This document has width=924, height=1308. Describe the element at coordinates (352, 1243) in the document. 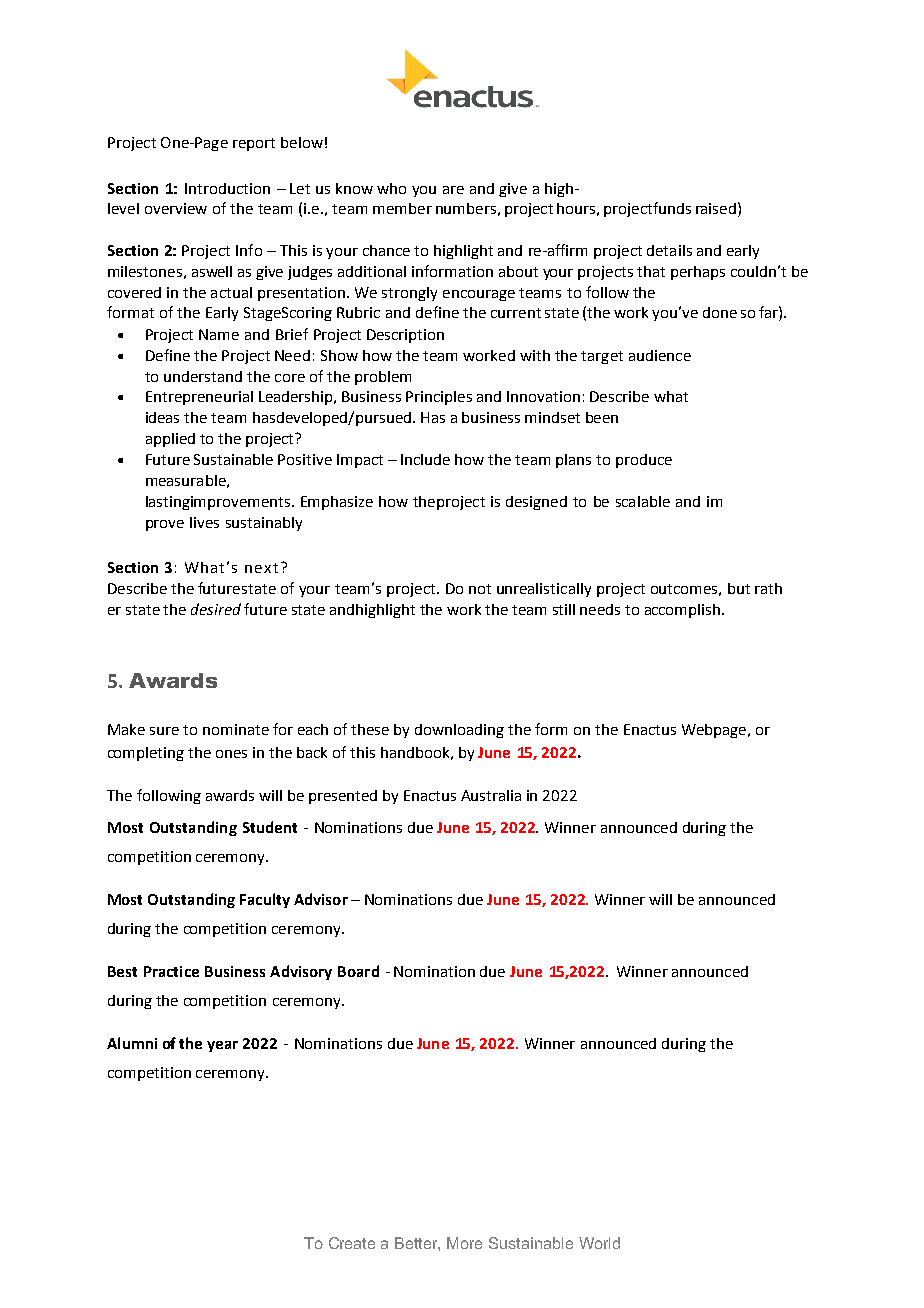

I see `Create` at that location.
